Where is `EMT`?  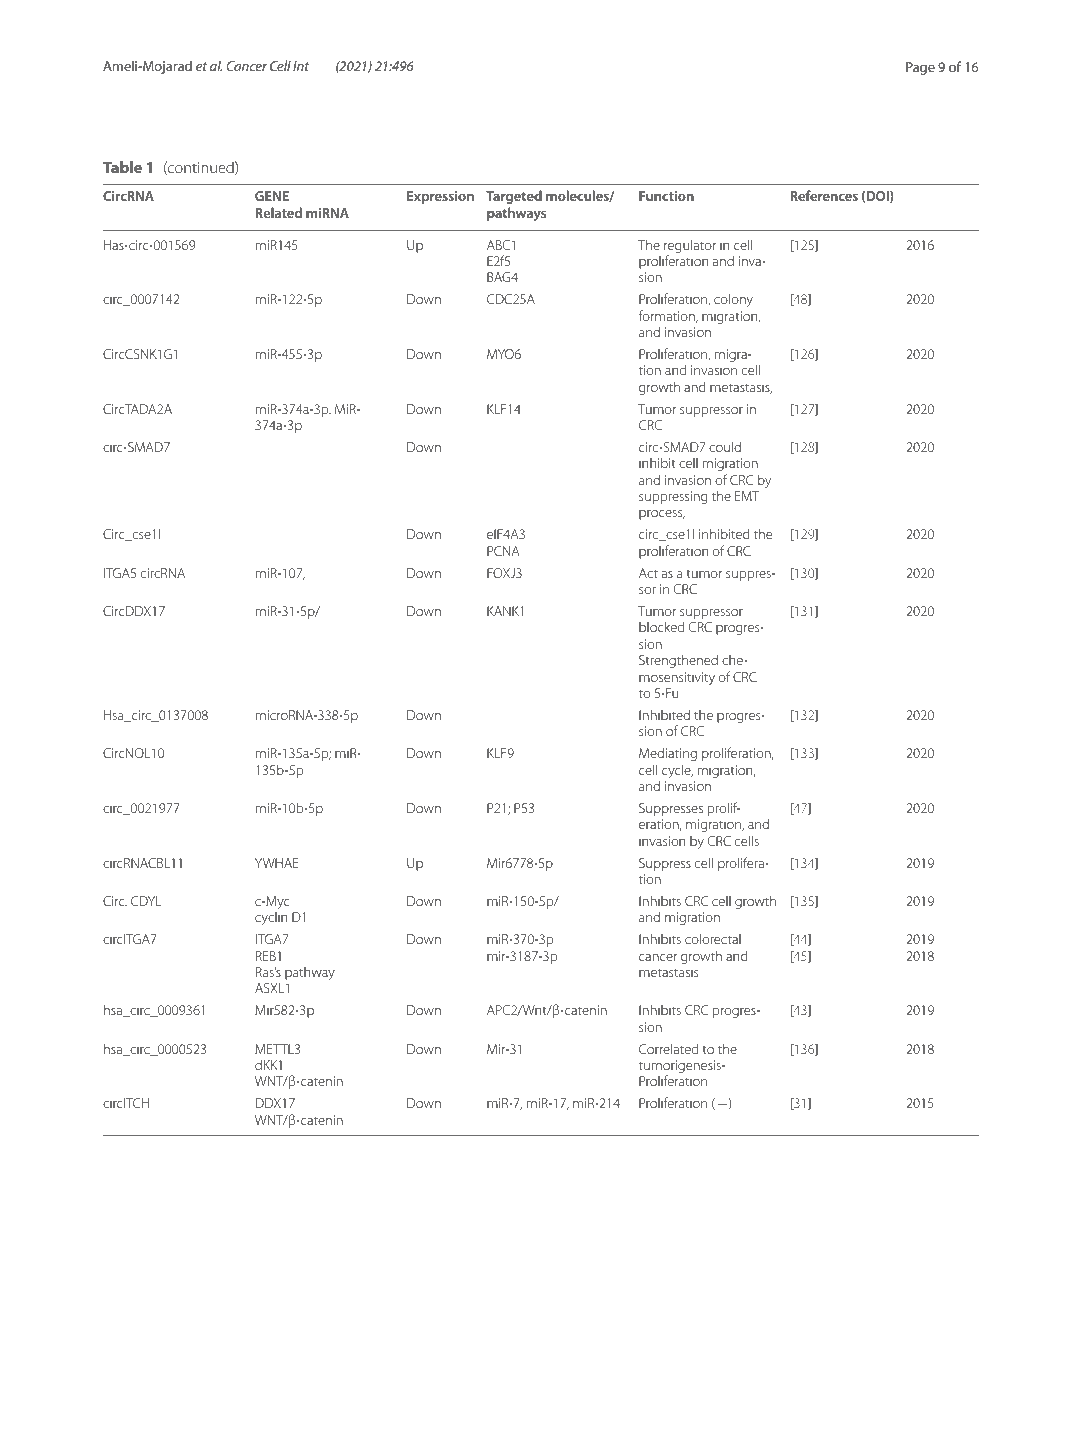 EMT is located at coordinates (747, 496).
